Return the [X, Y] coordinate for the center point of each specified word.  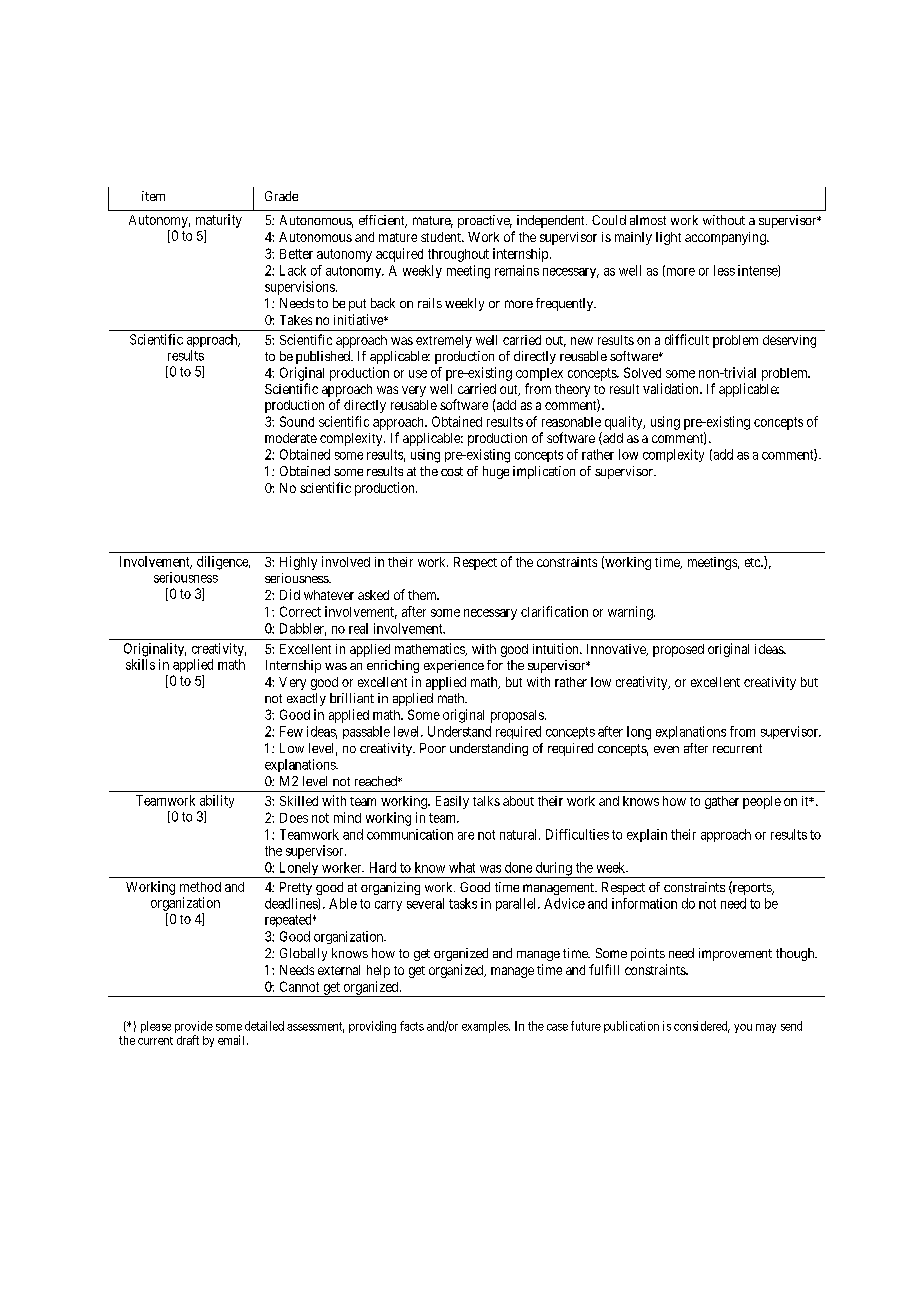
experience [454, 666]
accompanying [726, 238]
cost [452, 471]
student [442, 237]
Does [294, 818]
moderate [291, 438]
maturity [219, 221]
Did [290, 594]
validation [672, 388]
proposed [678, 650]
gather [722, 802]
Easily [452, 802]
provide [194, 1028]
